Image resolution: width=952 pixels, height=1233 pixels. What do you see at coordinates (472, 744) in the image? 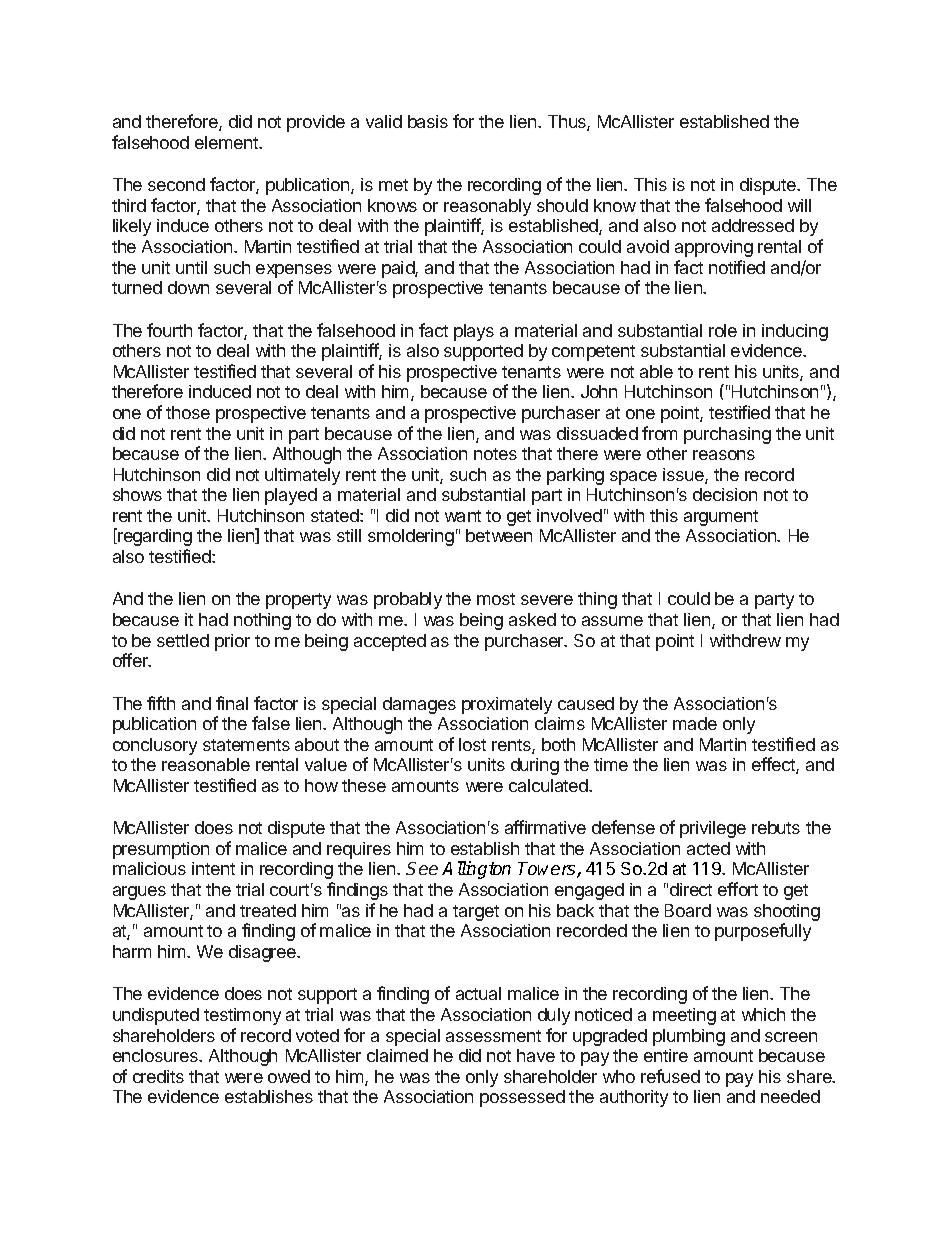
I see `lost` at bounding box center [472, 744].
